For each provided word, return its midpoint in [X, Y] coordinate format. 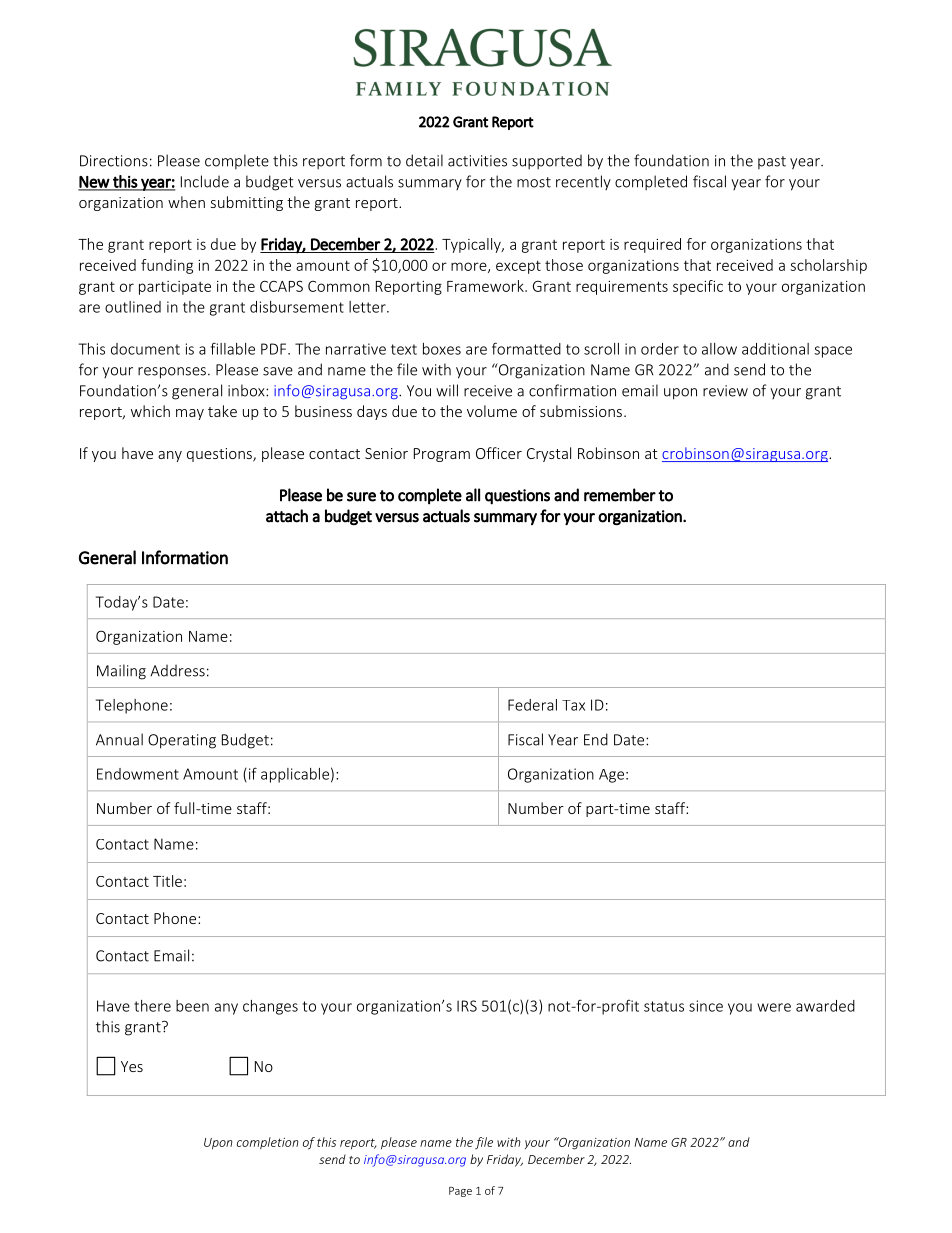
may [190, 414]
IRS [467, 1006]
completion [268, 1143]
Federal [532, 705]
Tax [573, 705]
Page [460, 1192]
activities [477, 161]
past [772, 162]
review [725, 391]
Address [177, 671]
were [774, 1007]
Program [442, 455]
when [186, 202]
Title [167, 881]
